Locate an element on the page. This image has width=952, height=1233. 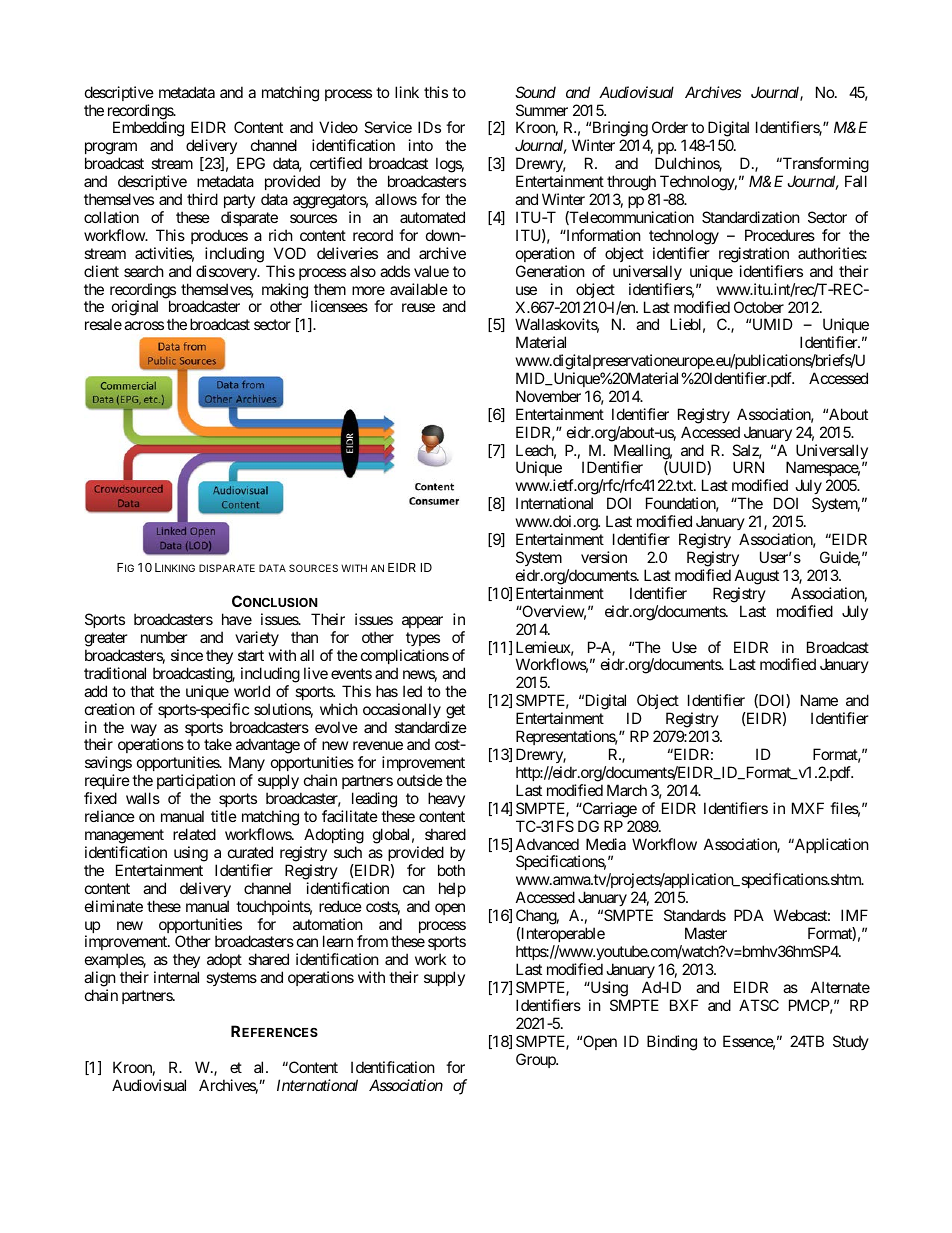
heavy is located at coordinates (446, 799).
